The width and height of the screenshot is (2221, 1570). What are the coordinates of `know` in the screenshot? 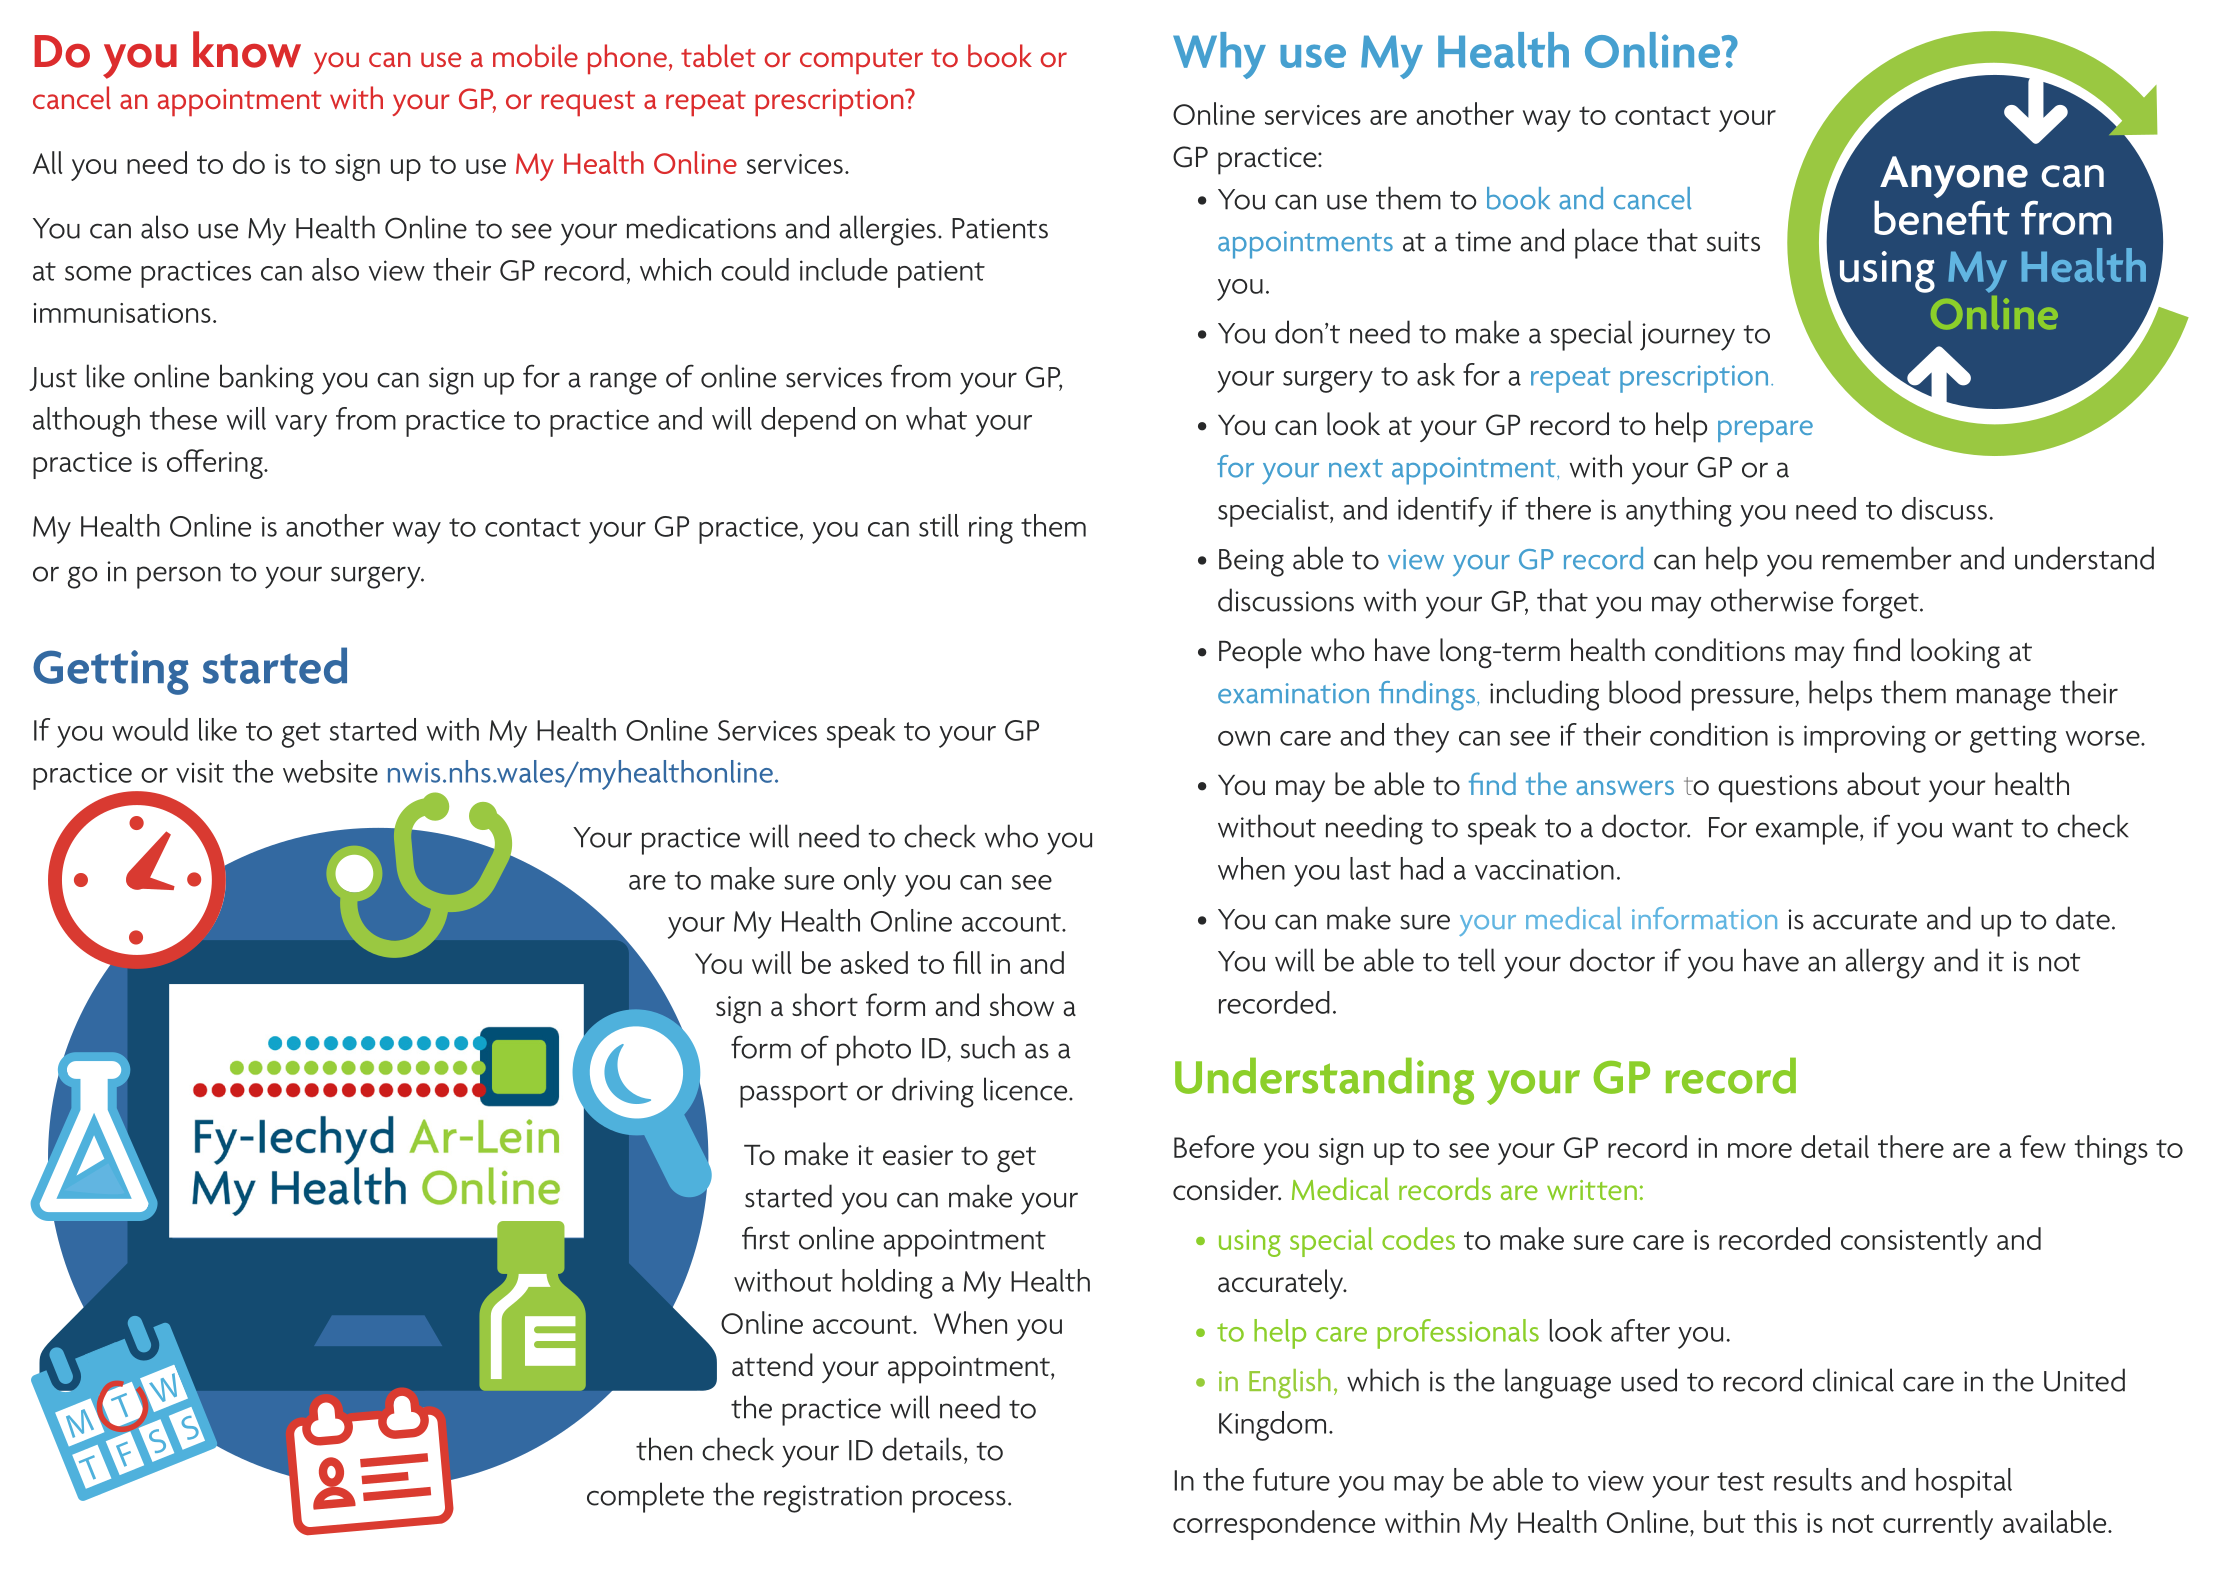 It's located at (247, 49).
